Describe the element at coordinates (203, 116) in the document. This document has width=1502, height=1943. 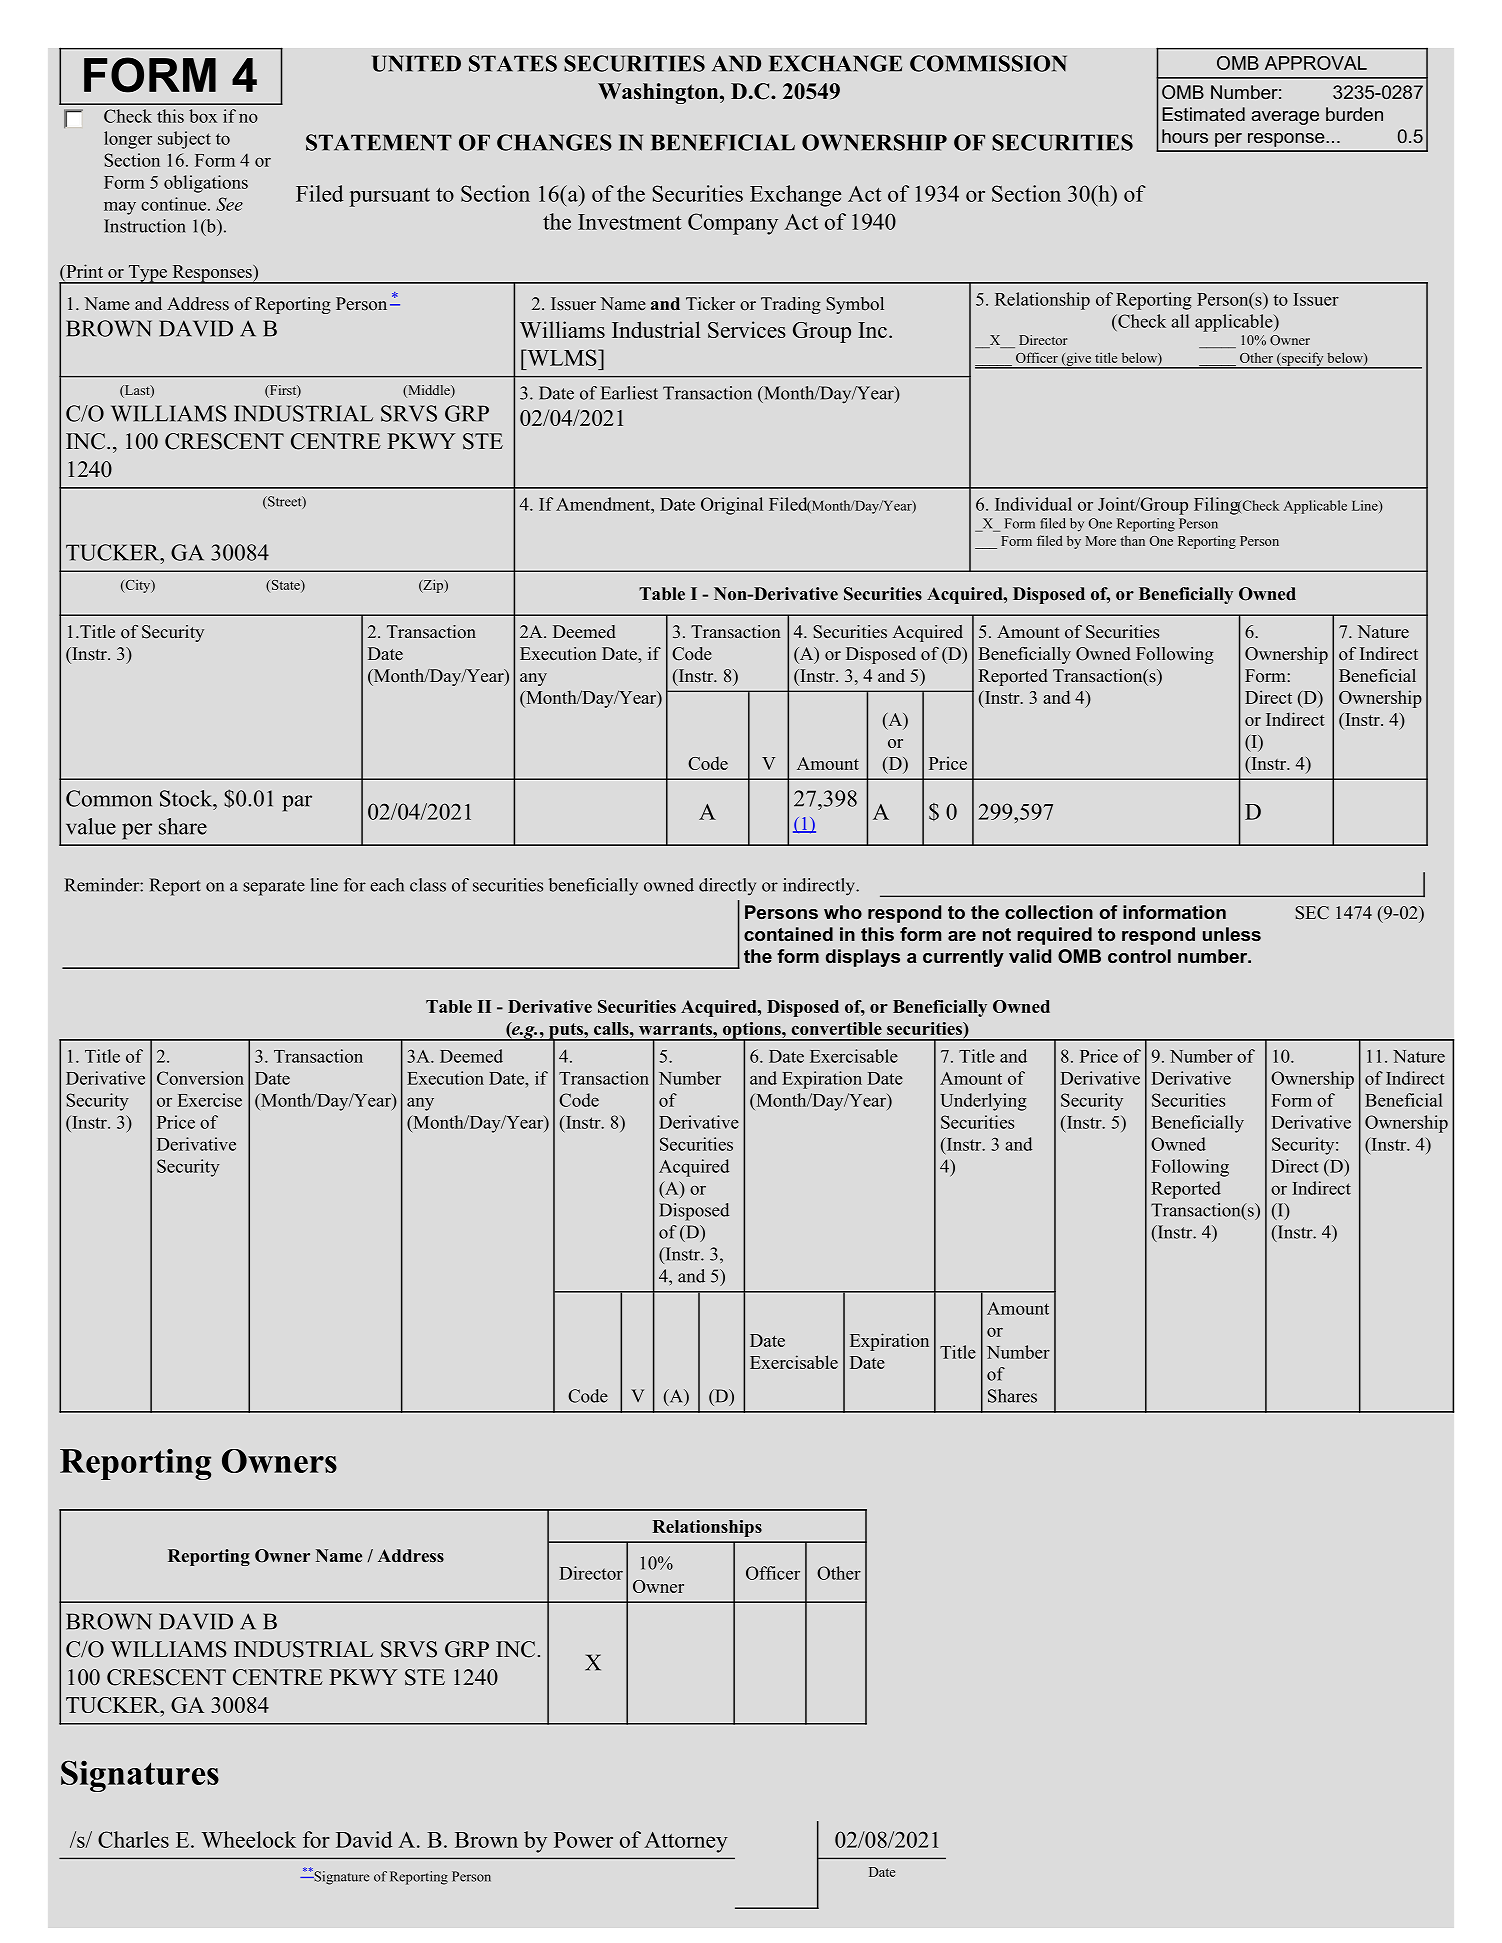
I see `box` at that location.
